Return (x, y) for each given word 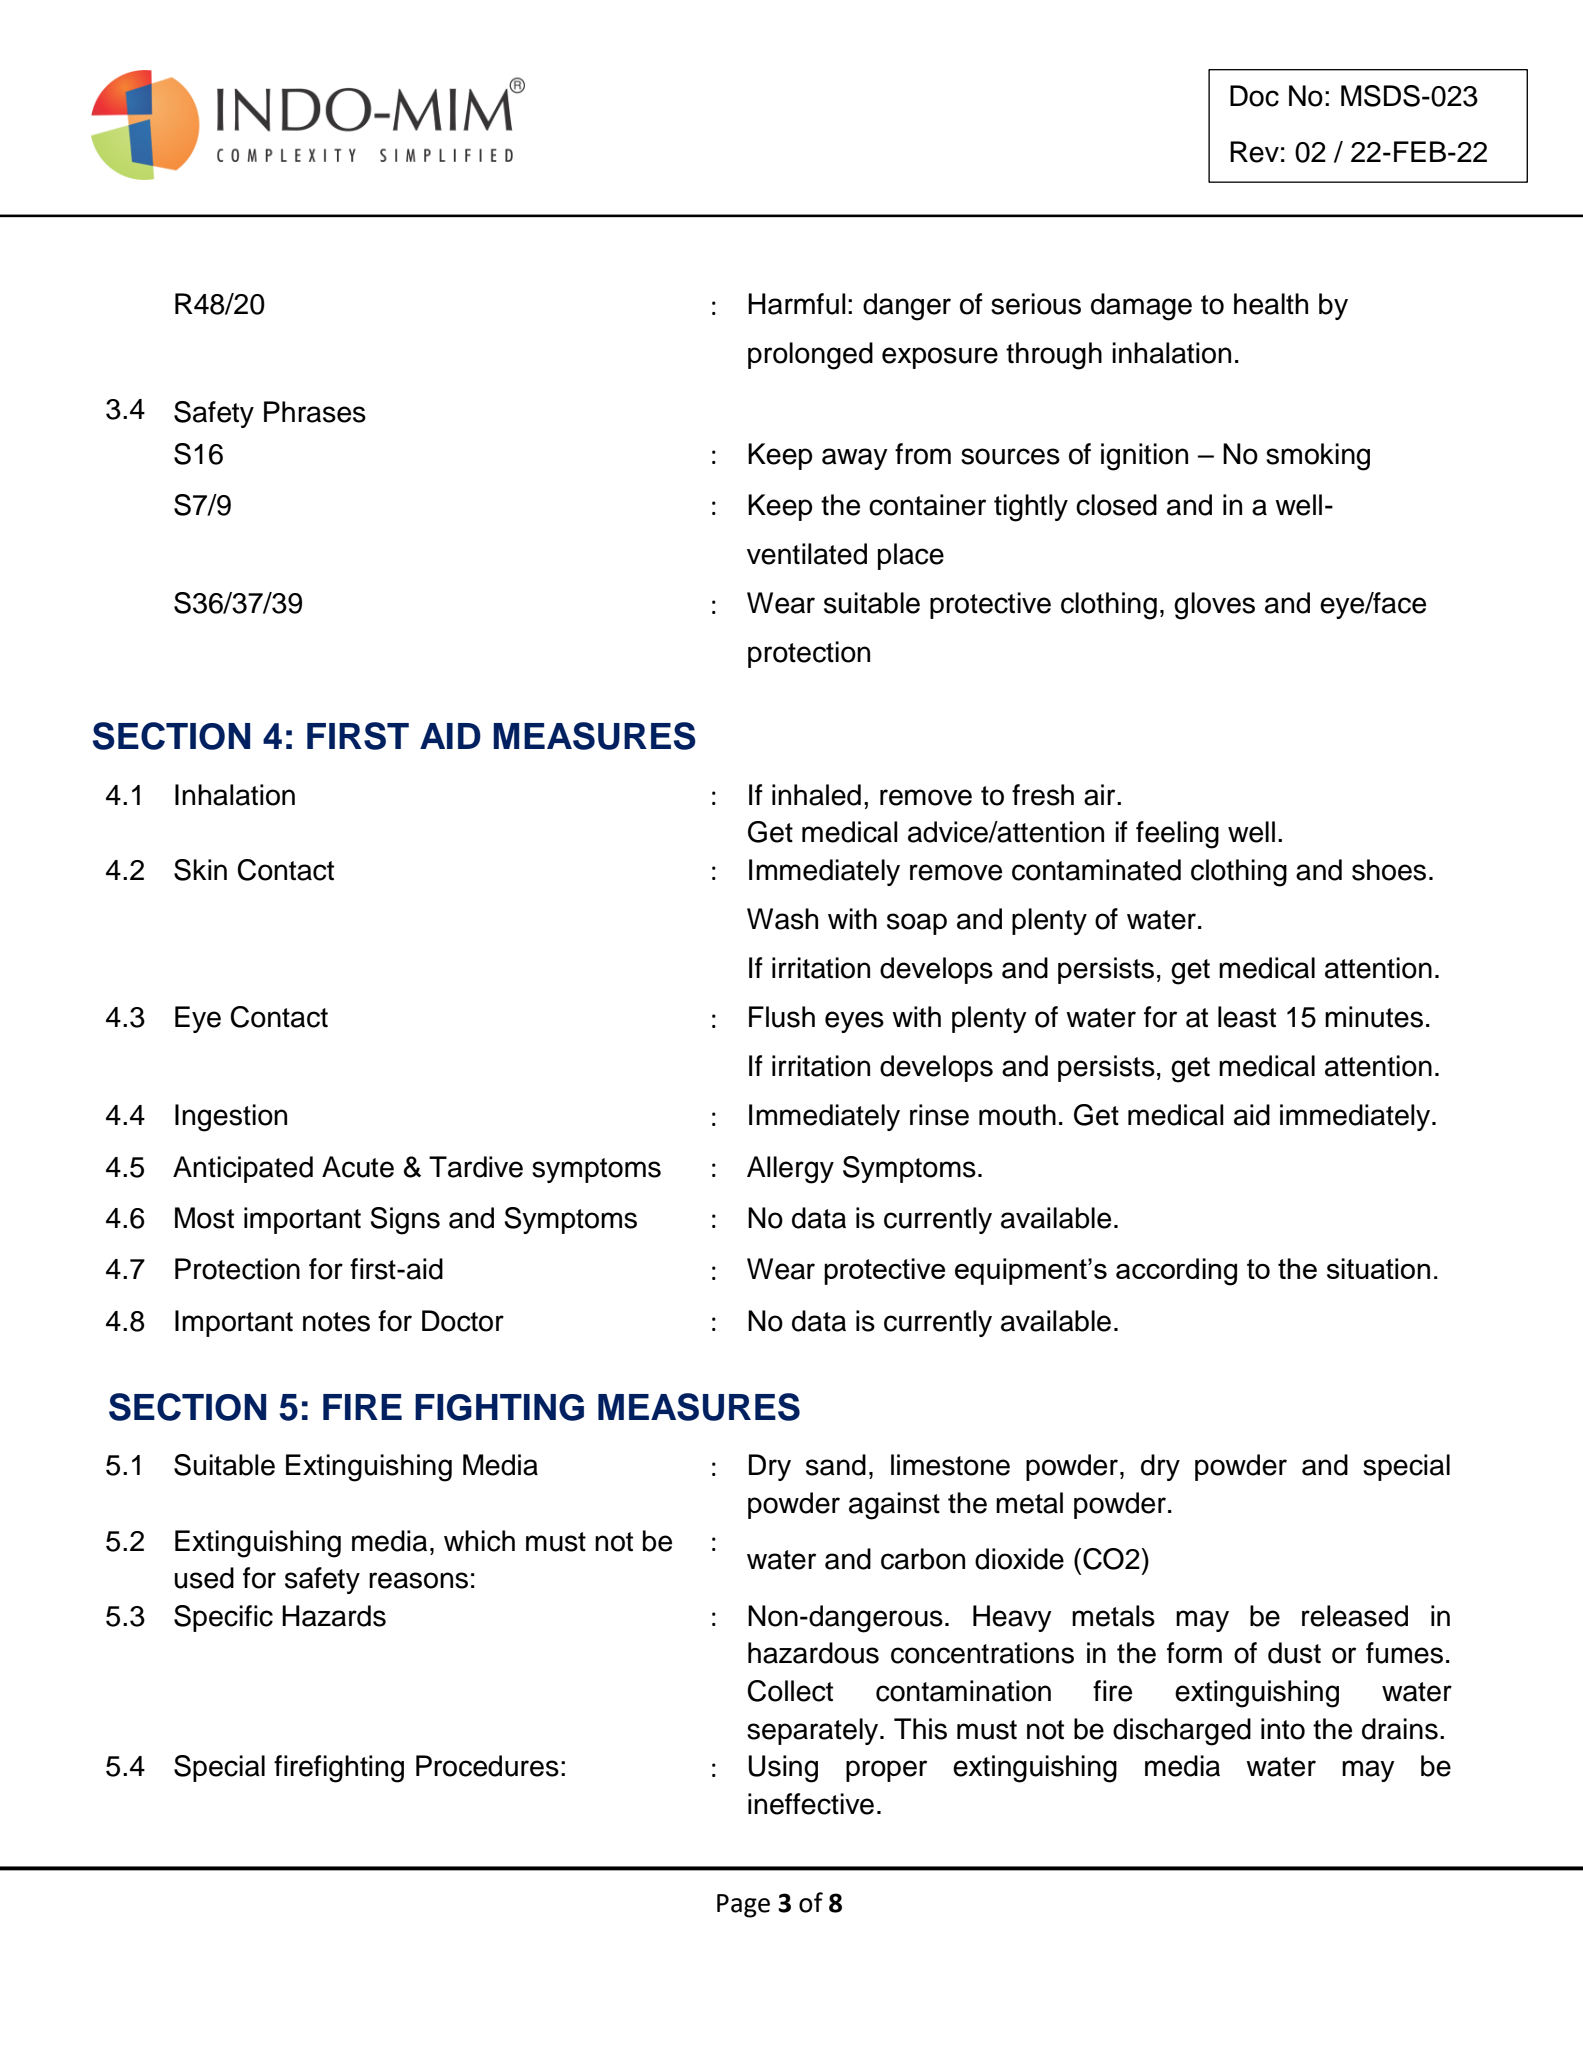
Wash (782, 919)
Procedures (487, 1766)
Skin (200, 870)
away (855, 459)
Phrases (315, 412)
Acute (358, 1167)
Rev (1254, 152)
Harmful (797, 304)
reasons (418, 1580)
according (1176, 1272)
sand (836, 1465)
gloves (1214, 606)
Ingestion (231, 1118)
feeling (1177, 835)
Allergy (790, 1170)
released (1355, 1616)
